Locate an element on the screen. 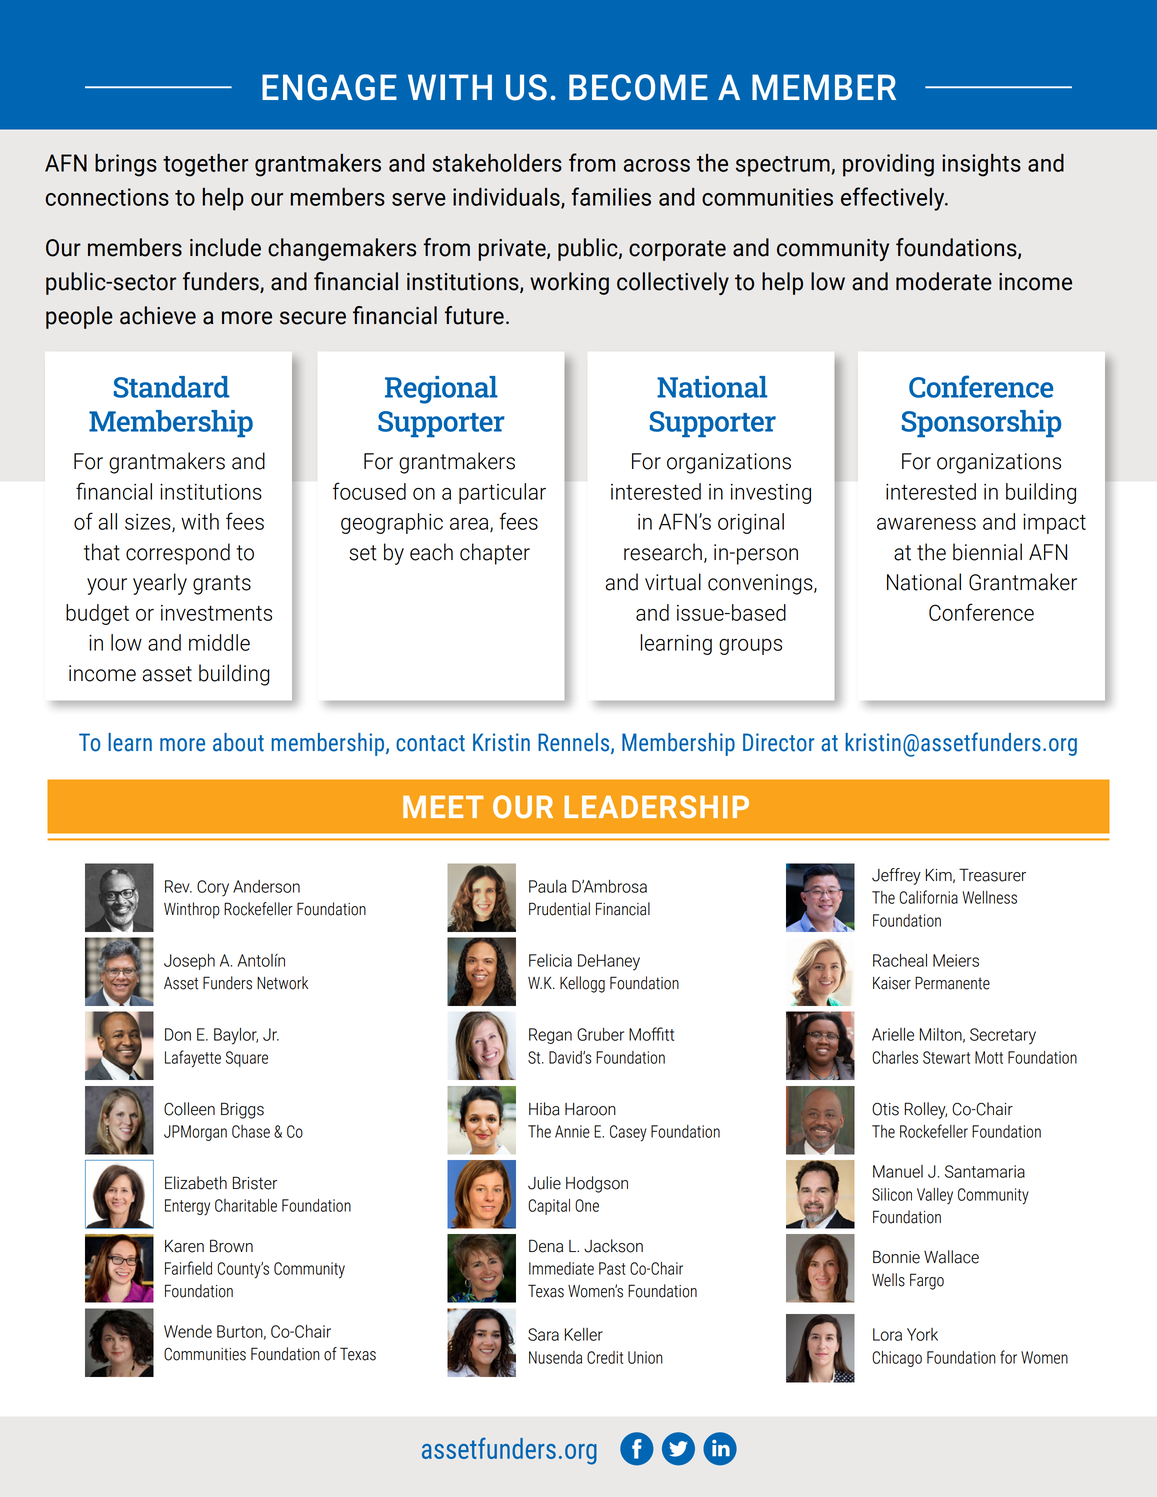 The image size is (1157, 1497). awareness is located at coordinates (926, 524).
